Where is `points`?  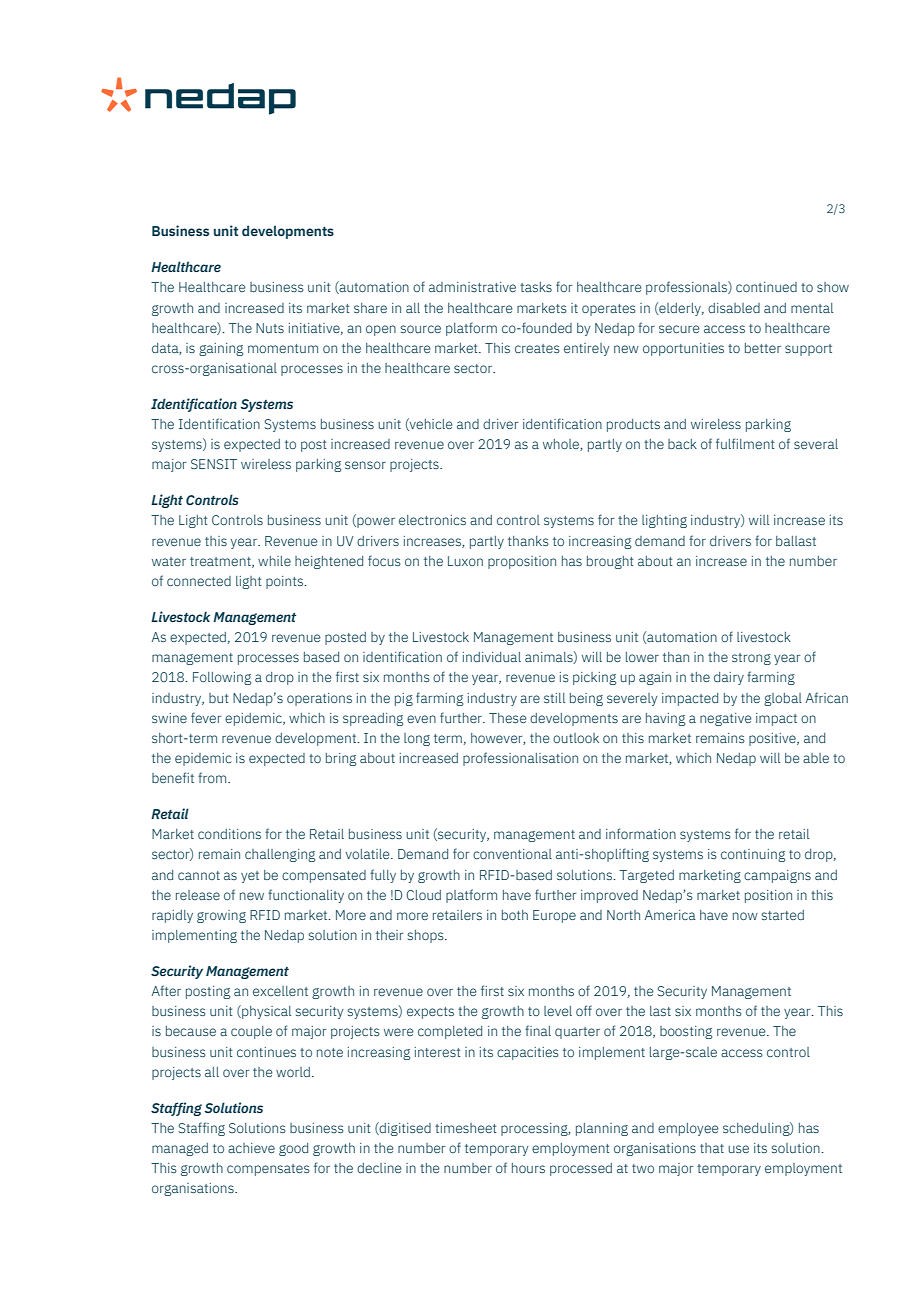 points is located at coordinates (285, 582).
